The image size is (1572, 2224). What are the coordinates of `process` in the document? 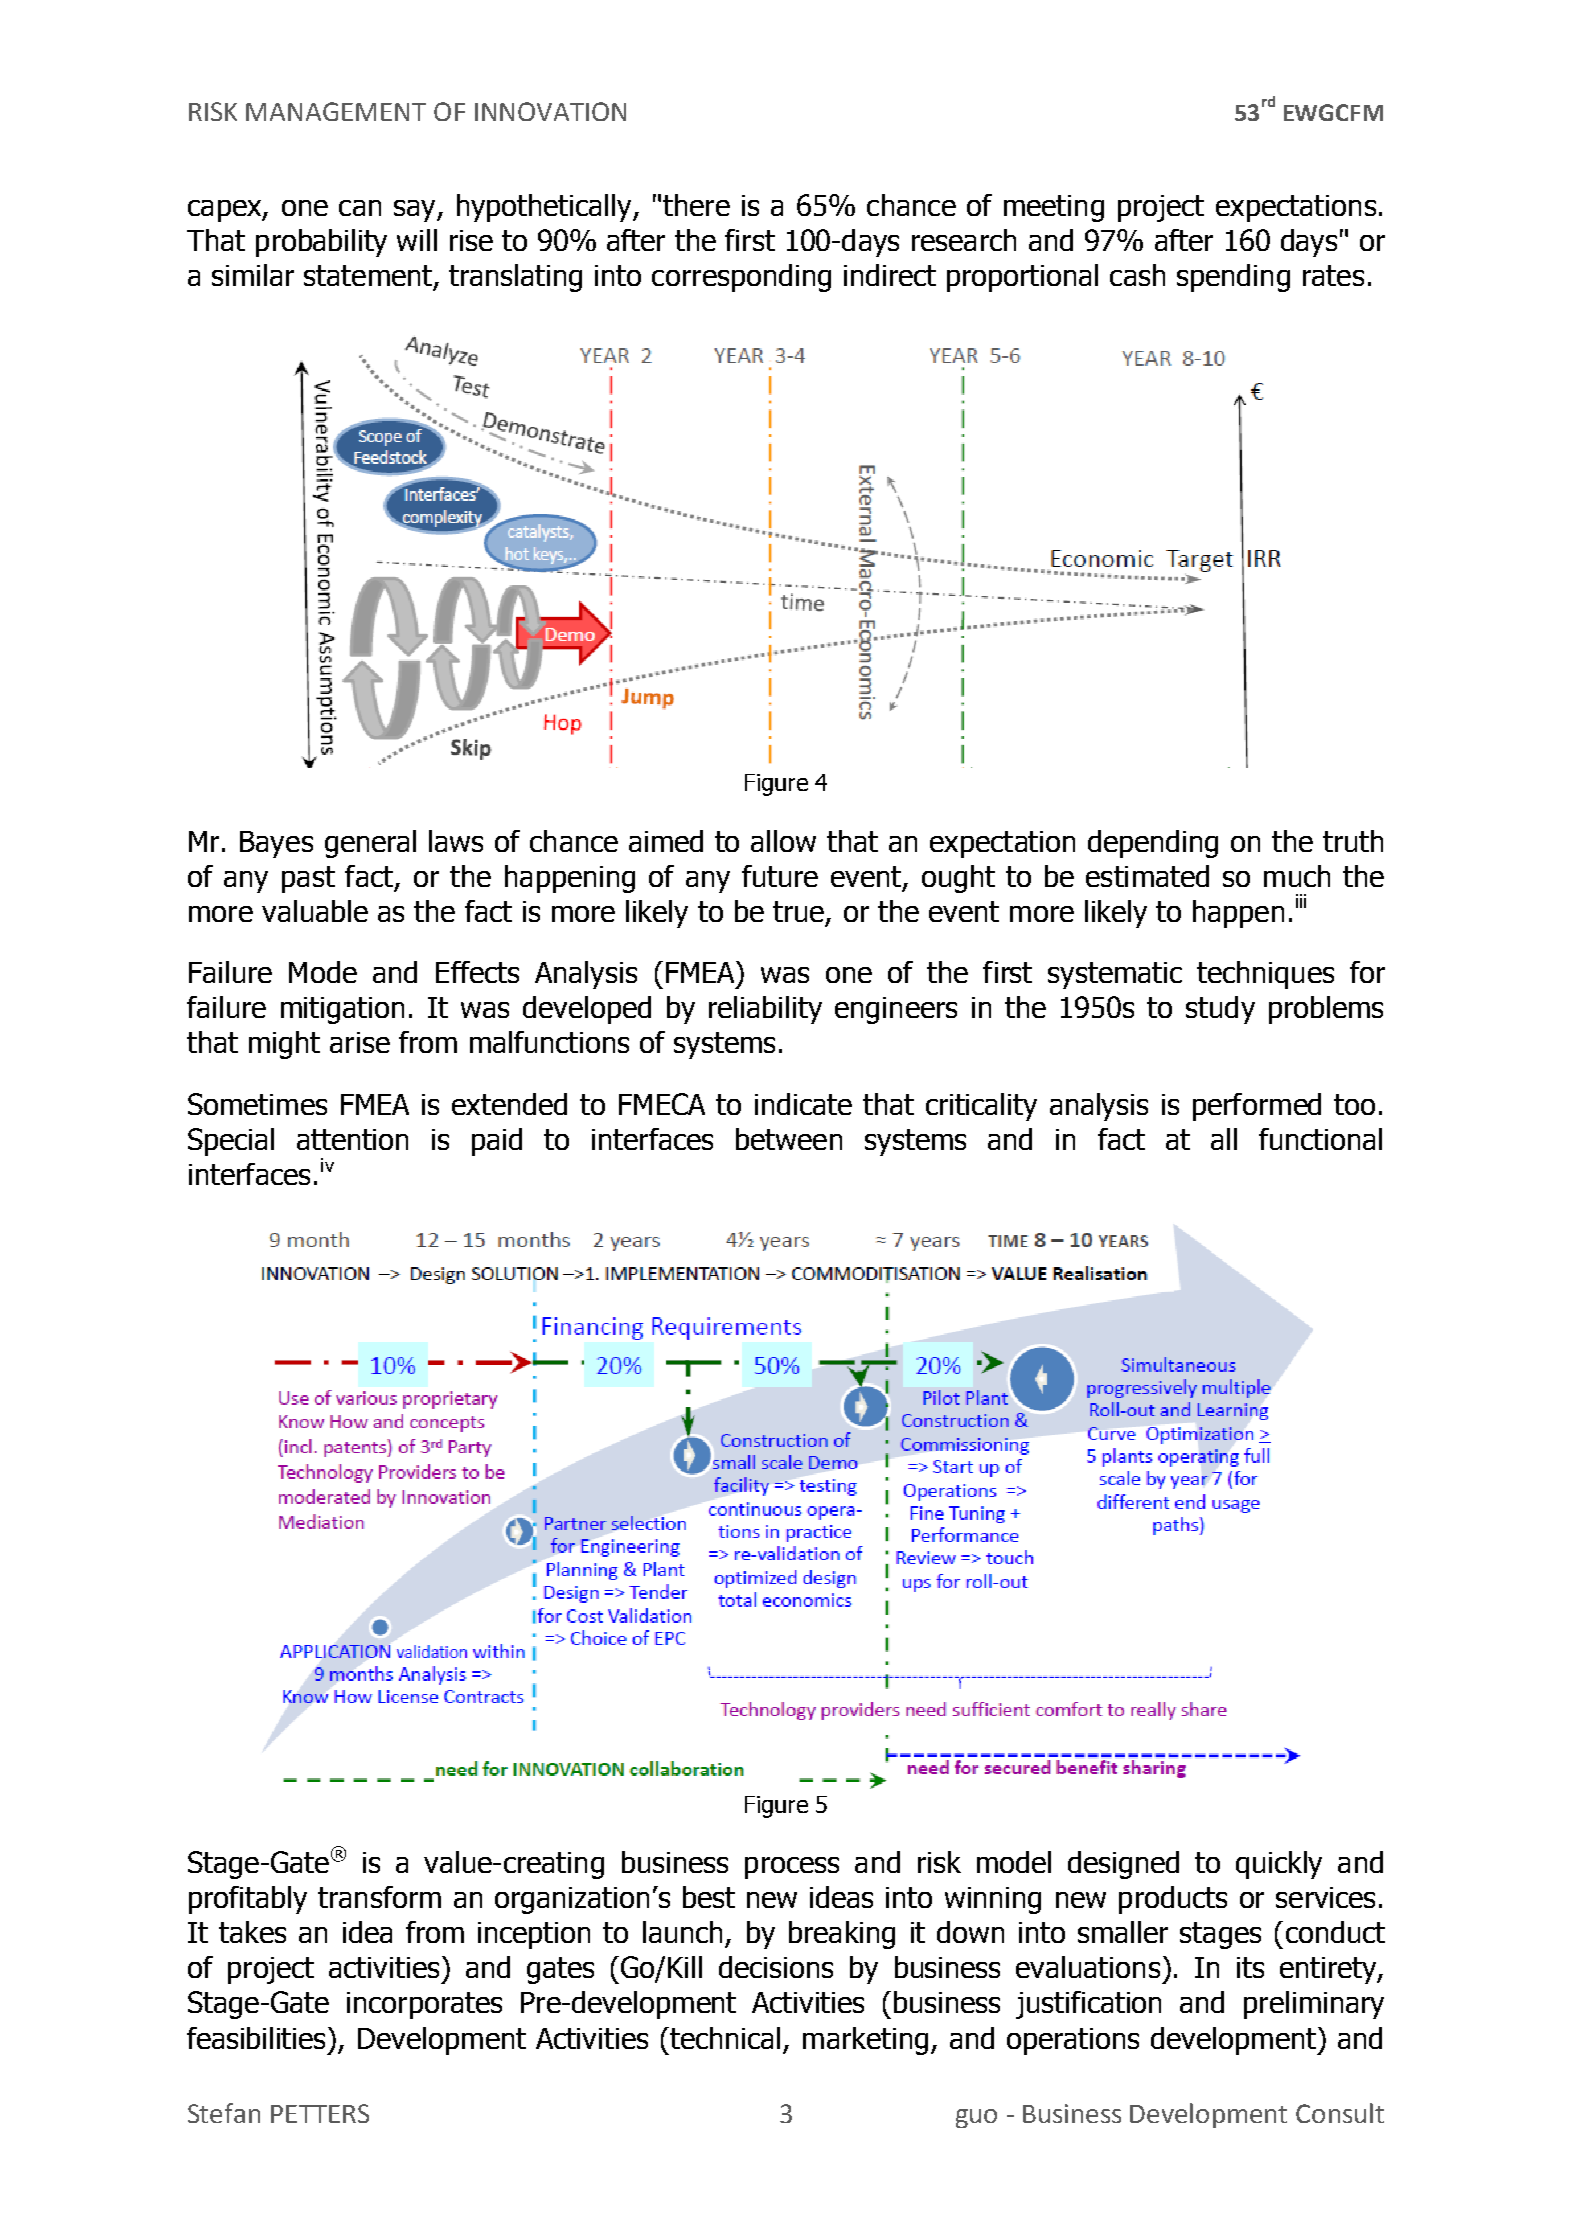 It's located at (792, 1868).
